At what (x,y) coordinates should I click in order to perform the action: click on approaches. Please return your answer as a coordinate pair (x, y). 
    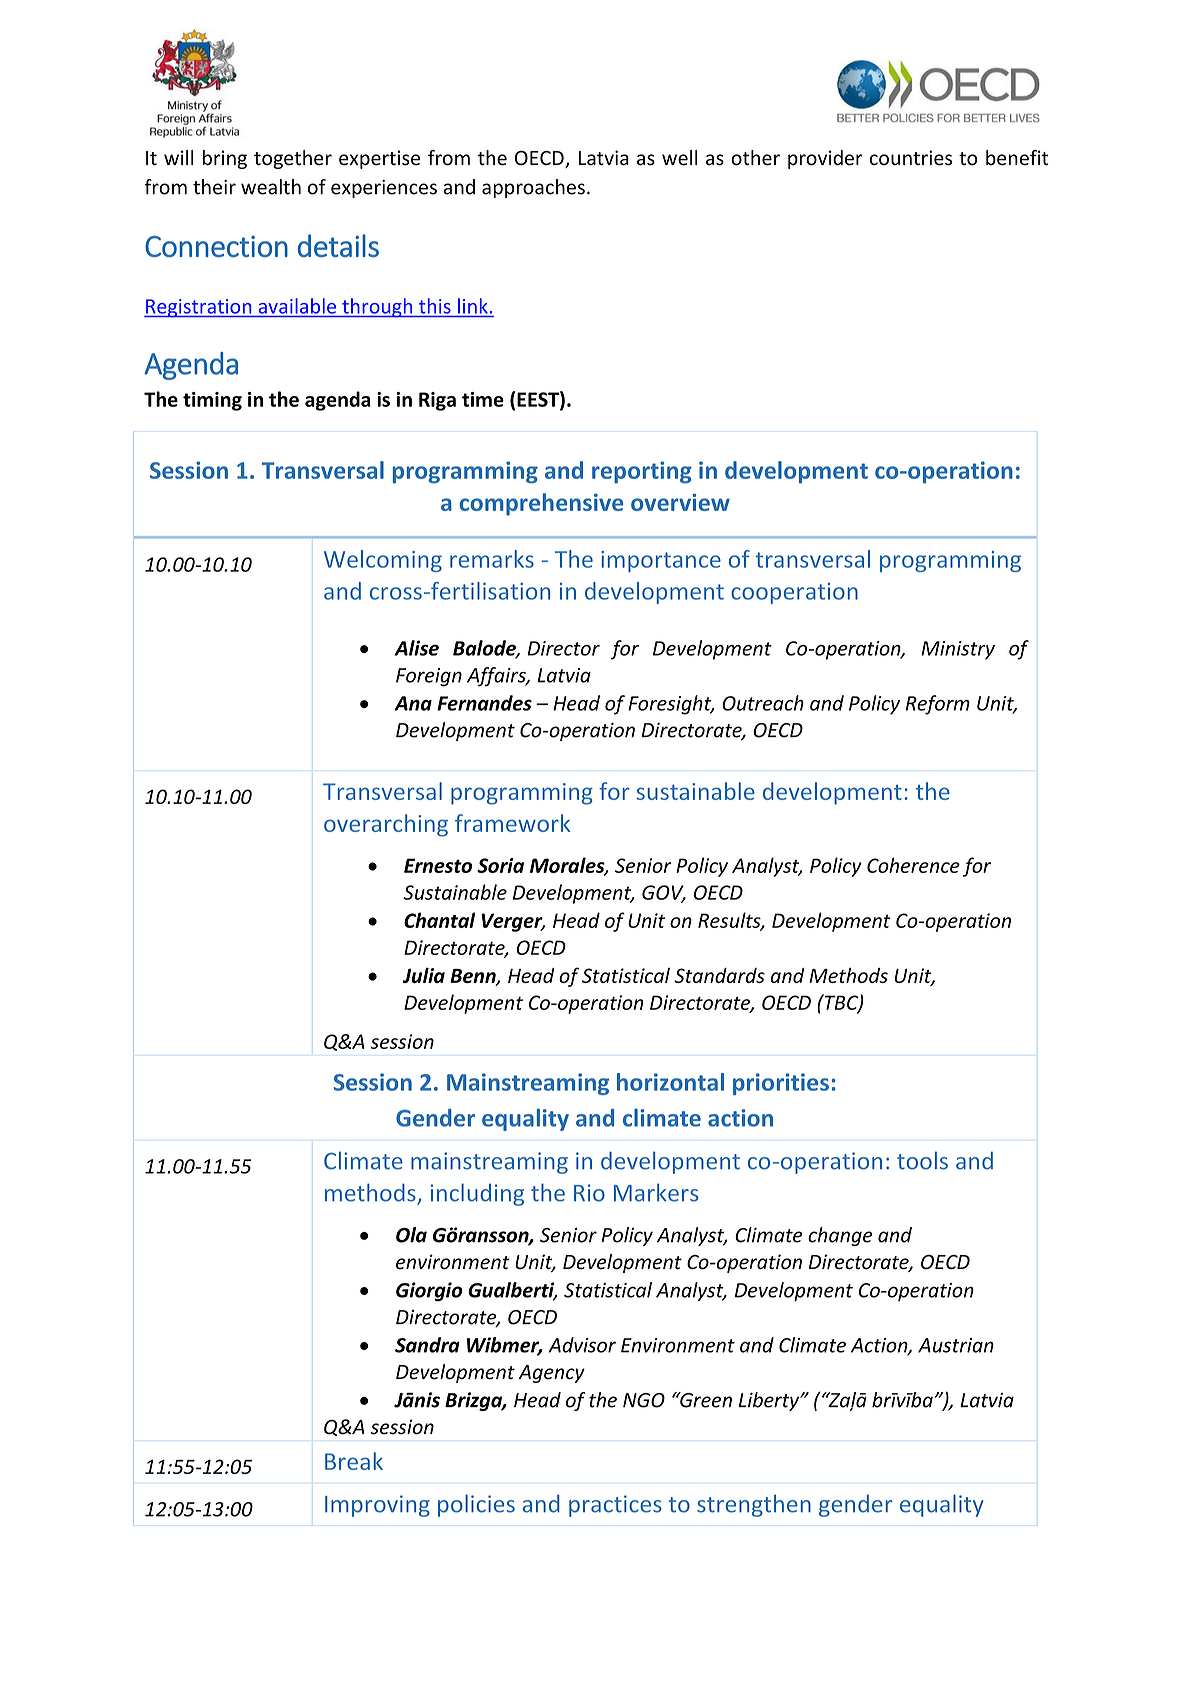
    Looking at the image, I should click on (533, 188).
